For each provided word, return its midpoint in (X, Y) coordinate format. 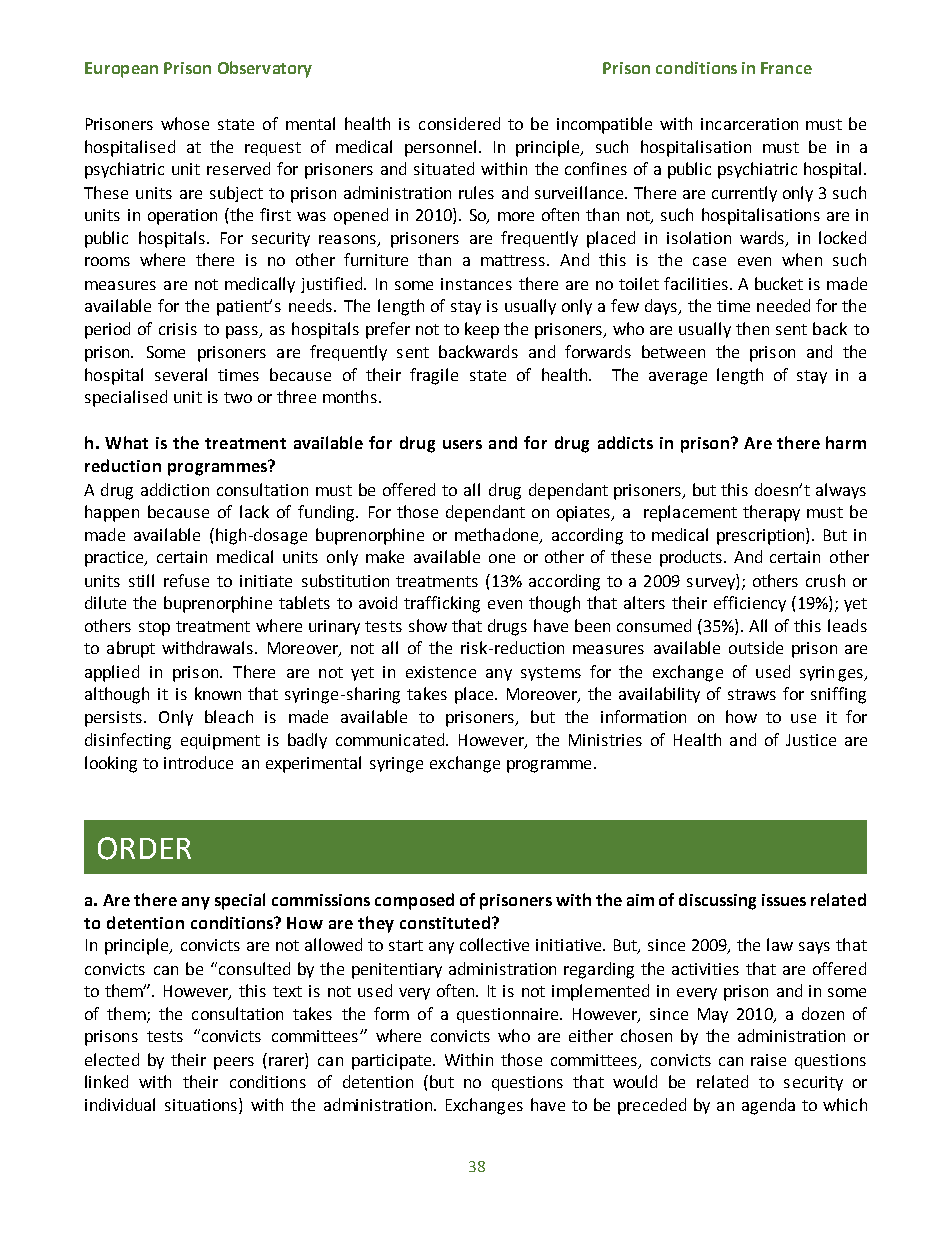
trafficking (442, 604)
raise (768, 1060)
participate (393, 1062)
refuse (186, 580)
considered (459, 123)
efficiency (750, 604)
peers (234, 1063)
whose (185, 123)
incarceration (749, 124)
